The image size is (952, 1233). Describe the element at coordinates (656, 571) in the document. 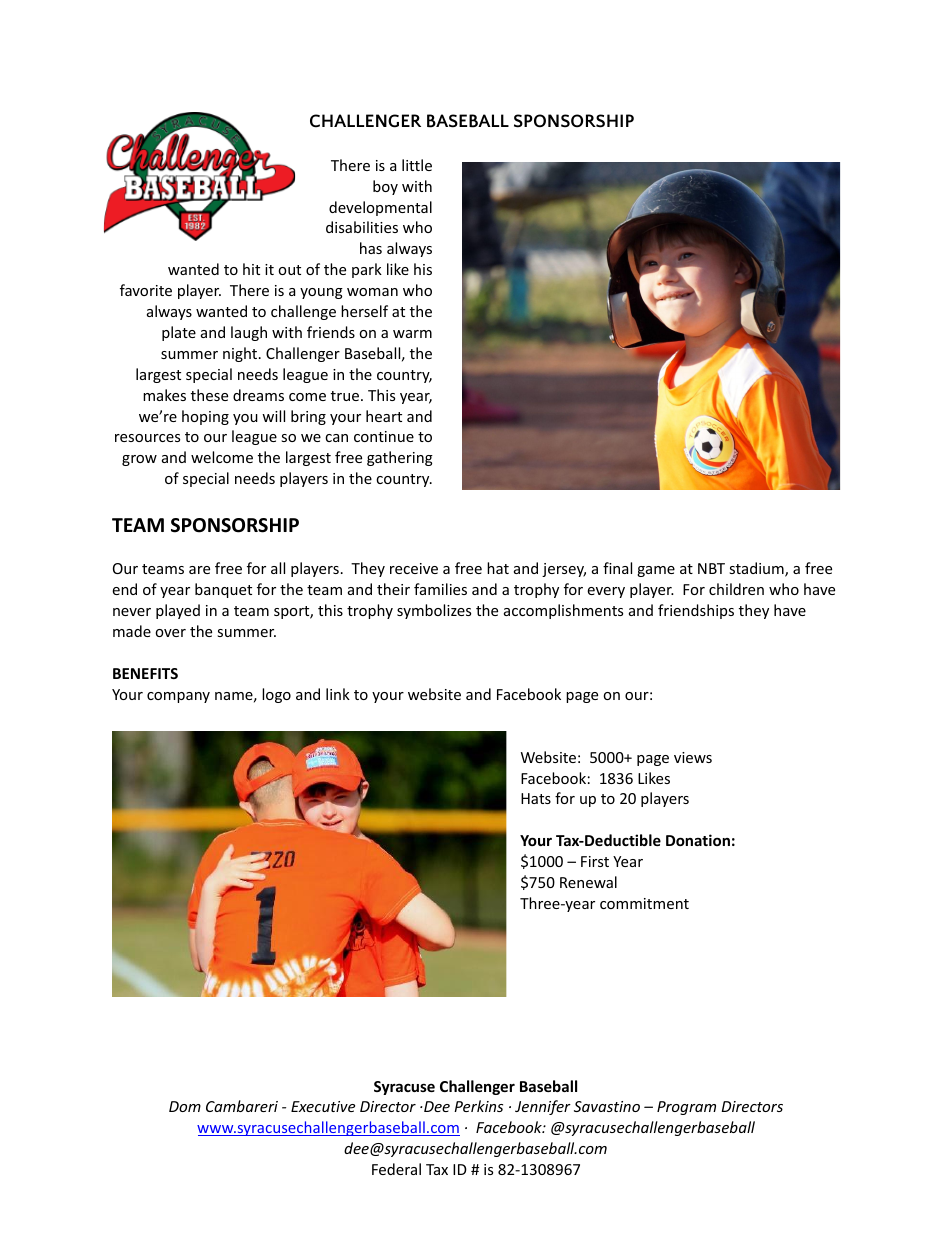

I see `game` at that location.
